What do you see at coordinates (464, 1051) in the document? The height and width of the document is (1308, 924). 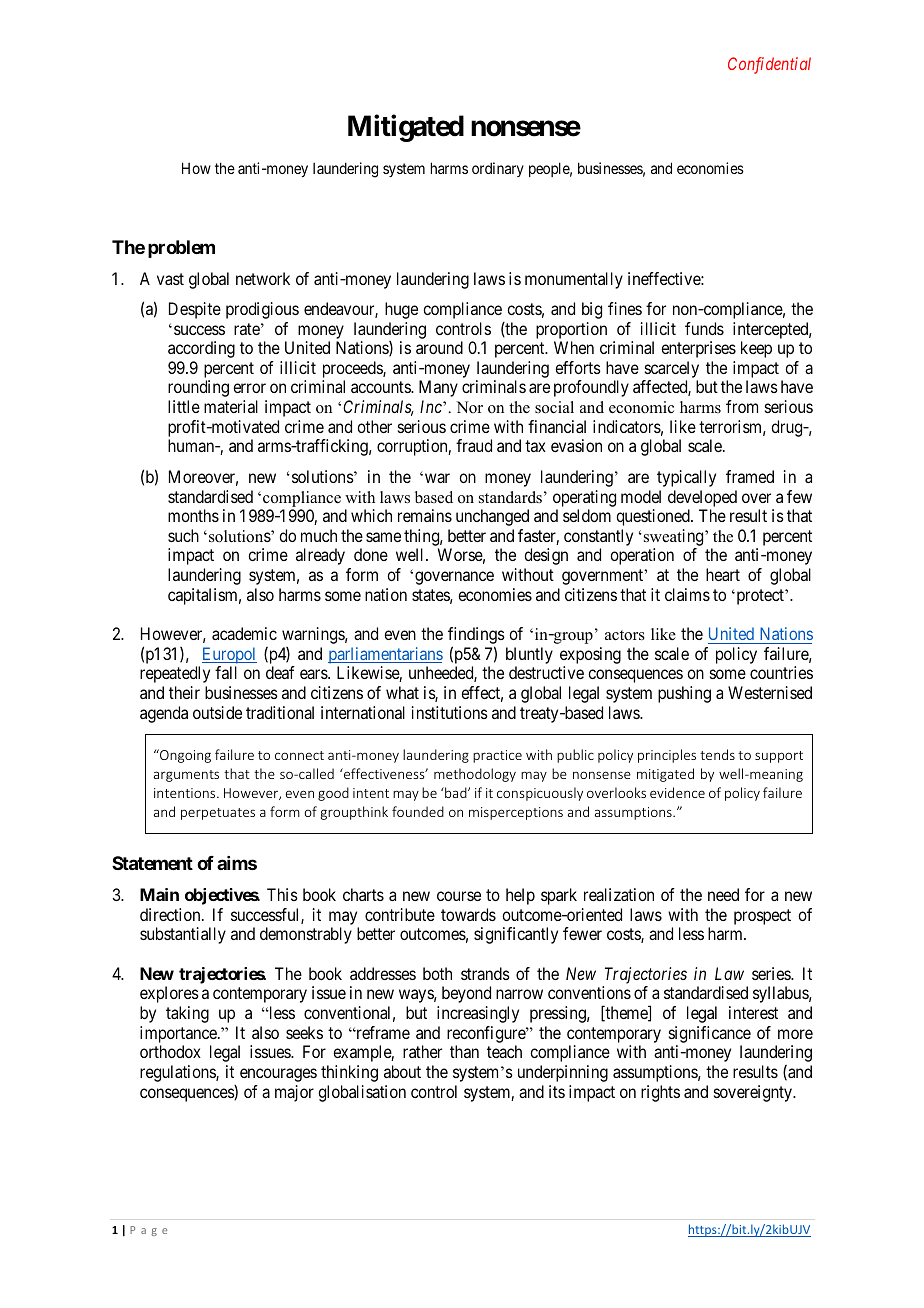 I see `than` at bounding box center [464, 1051].
